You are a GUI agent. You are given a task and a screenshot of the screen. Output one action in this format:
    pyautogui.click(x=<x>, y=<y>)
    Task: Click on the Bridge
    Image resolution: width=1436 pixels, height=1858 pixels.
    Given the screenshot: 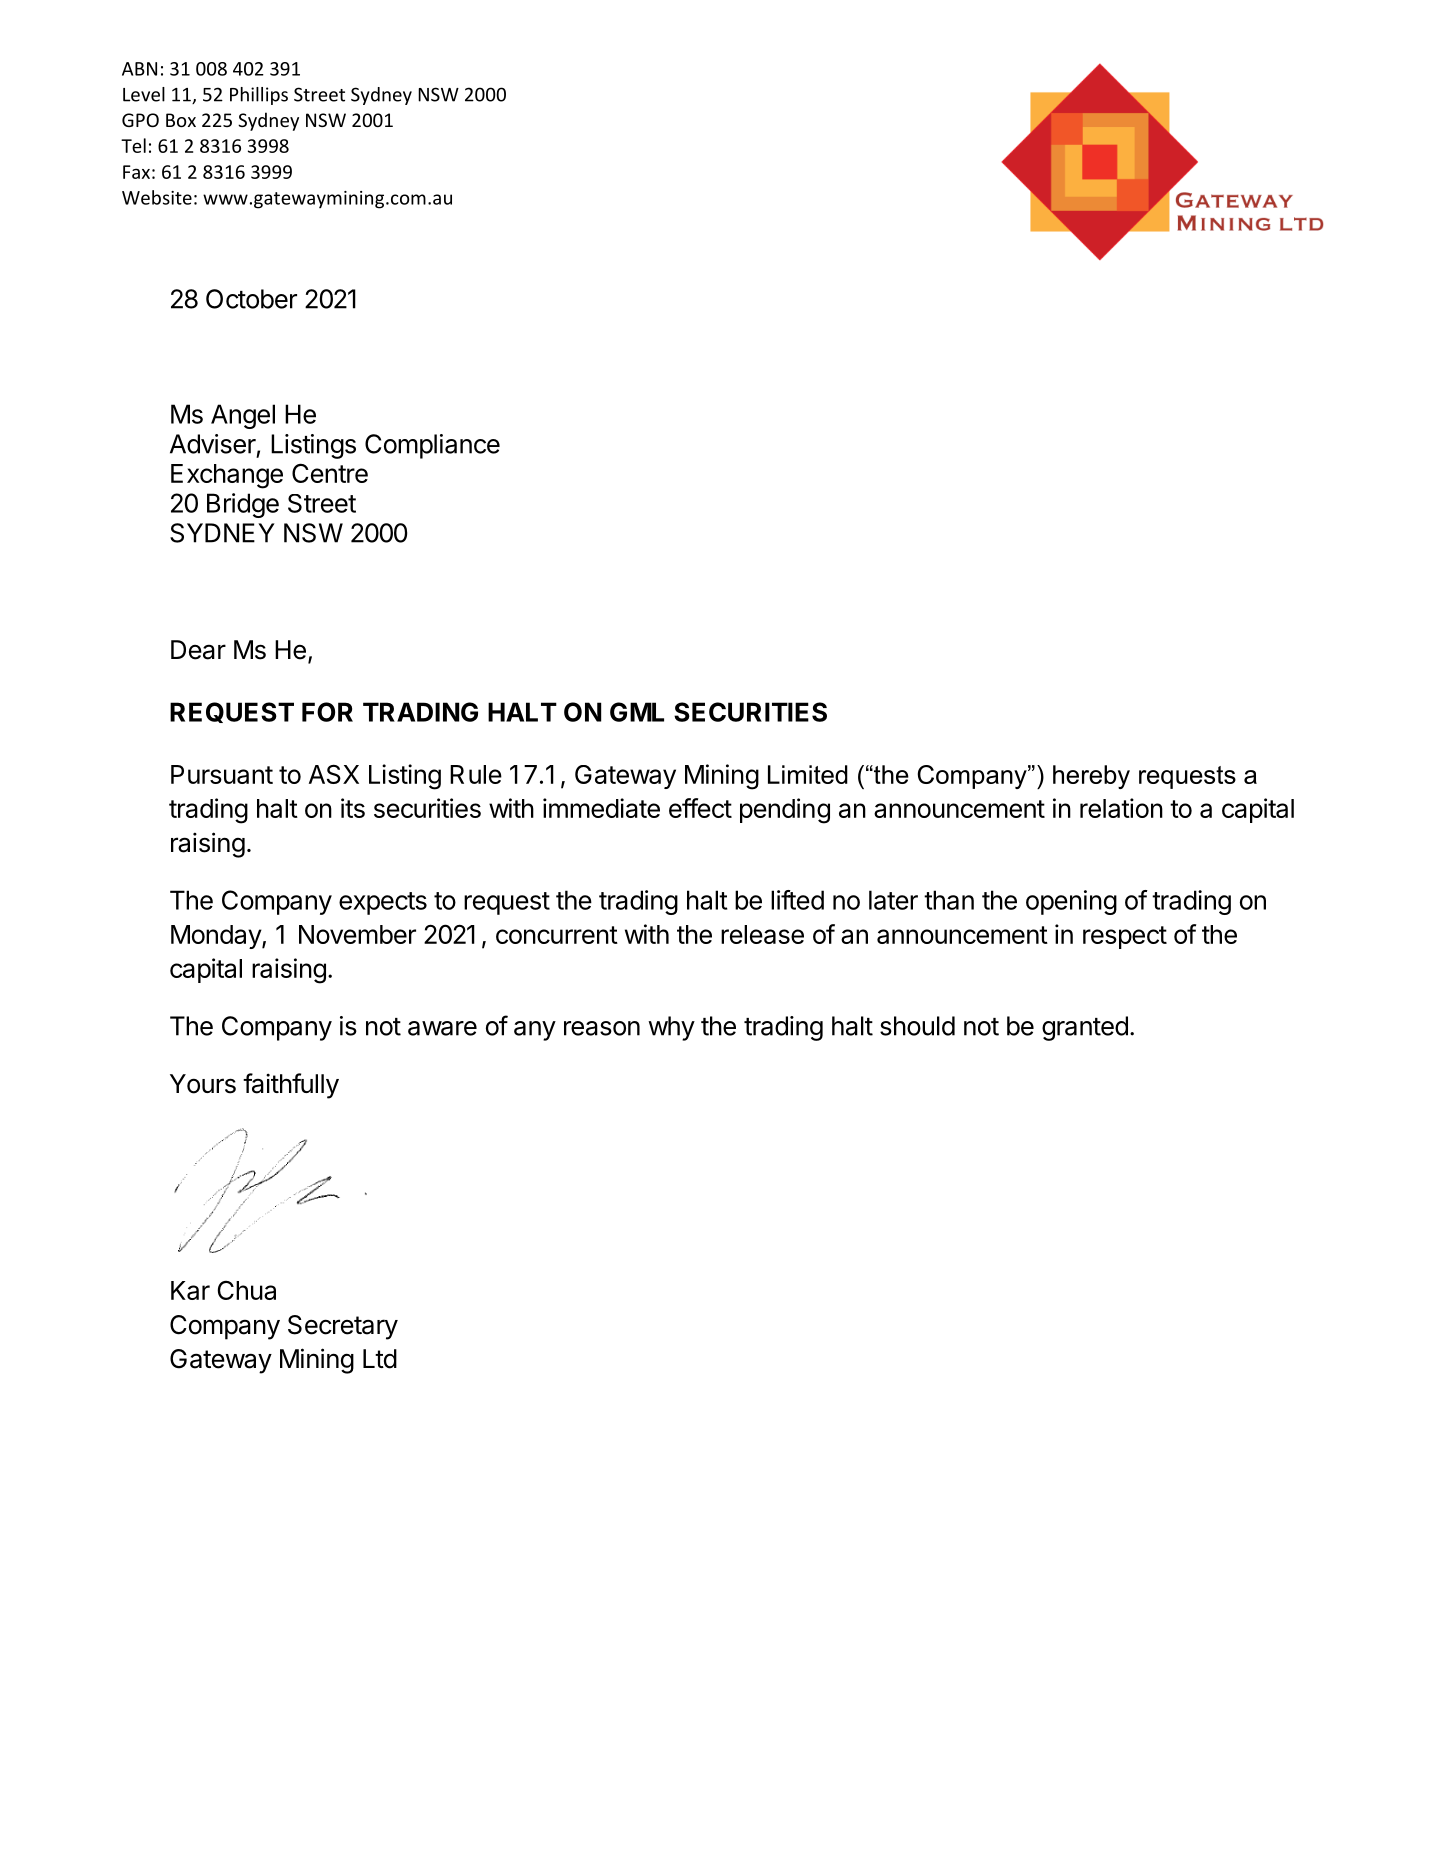 What is the action you would take?
    pyautogui.click(x=243, y=505)
